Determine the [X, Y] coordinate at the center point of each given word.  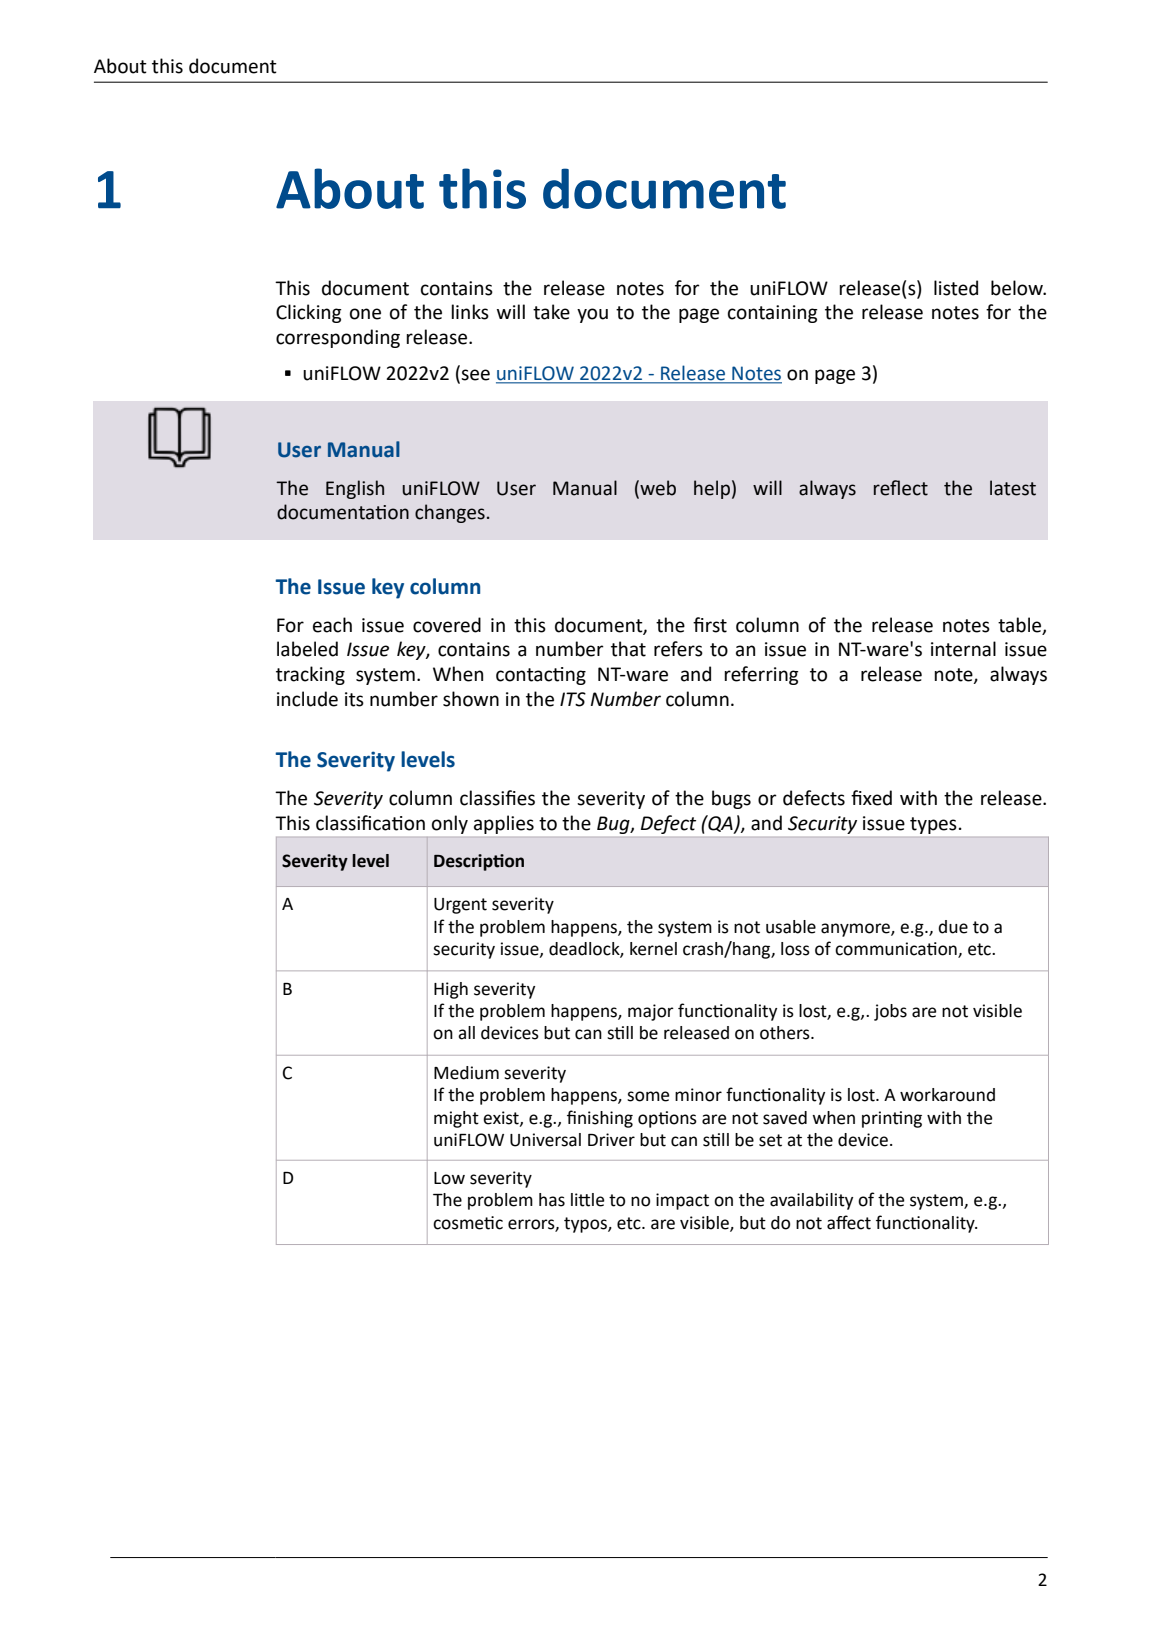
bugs [731, 799]
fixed [871, 798]
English [355, 489]
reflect [901, 488]
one [365, 314]
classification [370, 823]
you [592, 315]
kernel [653, 949]
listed [956, 288]
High [451, 990]
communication [897, 950]
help [712, 489]
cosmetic [468, 1223]
